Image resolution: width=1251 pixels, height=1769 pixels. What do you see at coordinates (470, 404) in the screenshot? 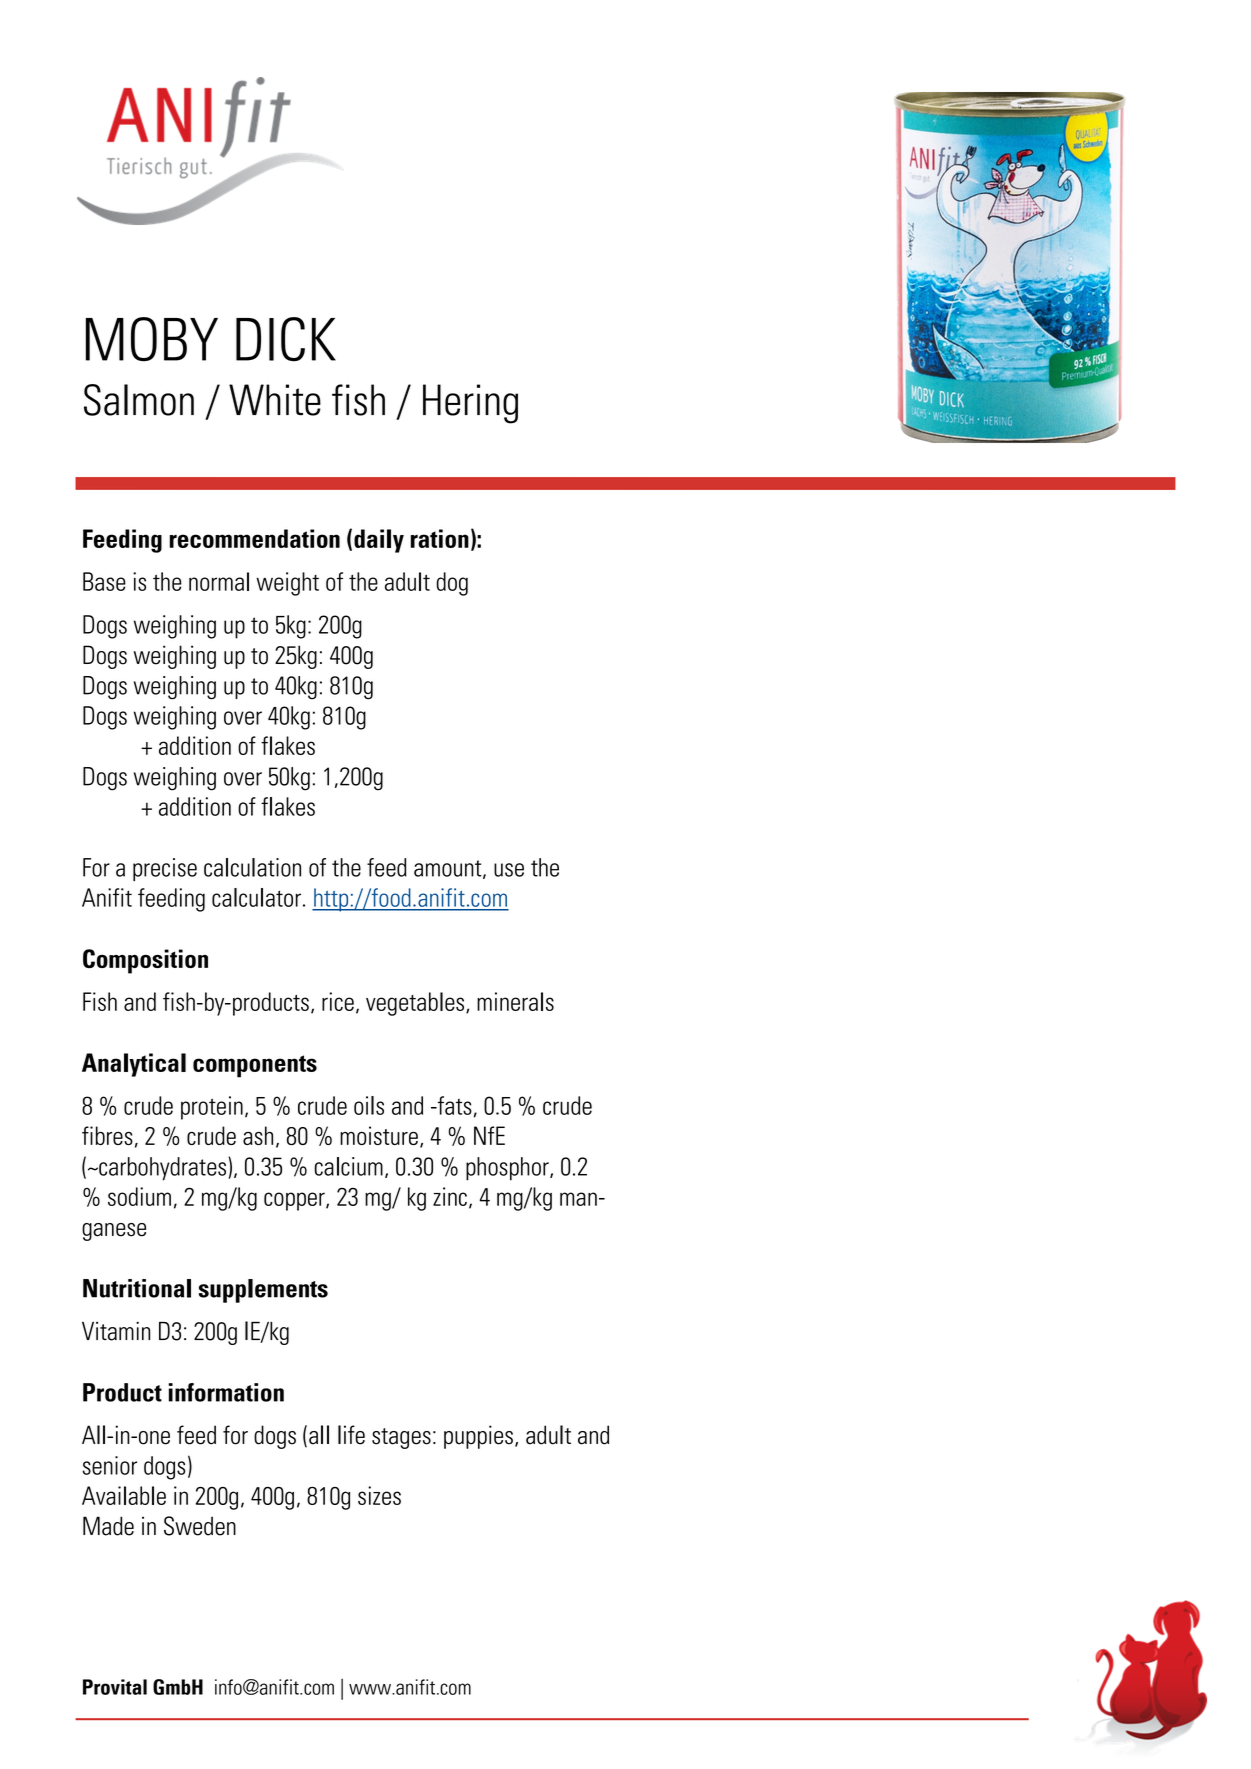
I see `Hering` at bounding box center [470, 404].
